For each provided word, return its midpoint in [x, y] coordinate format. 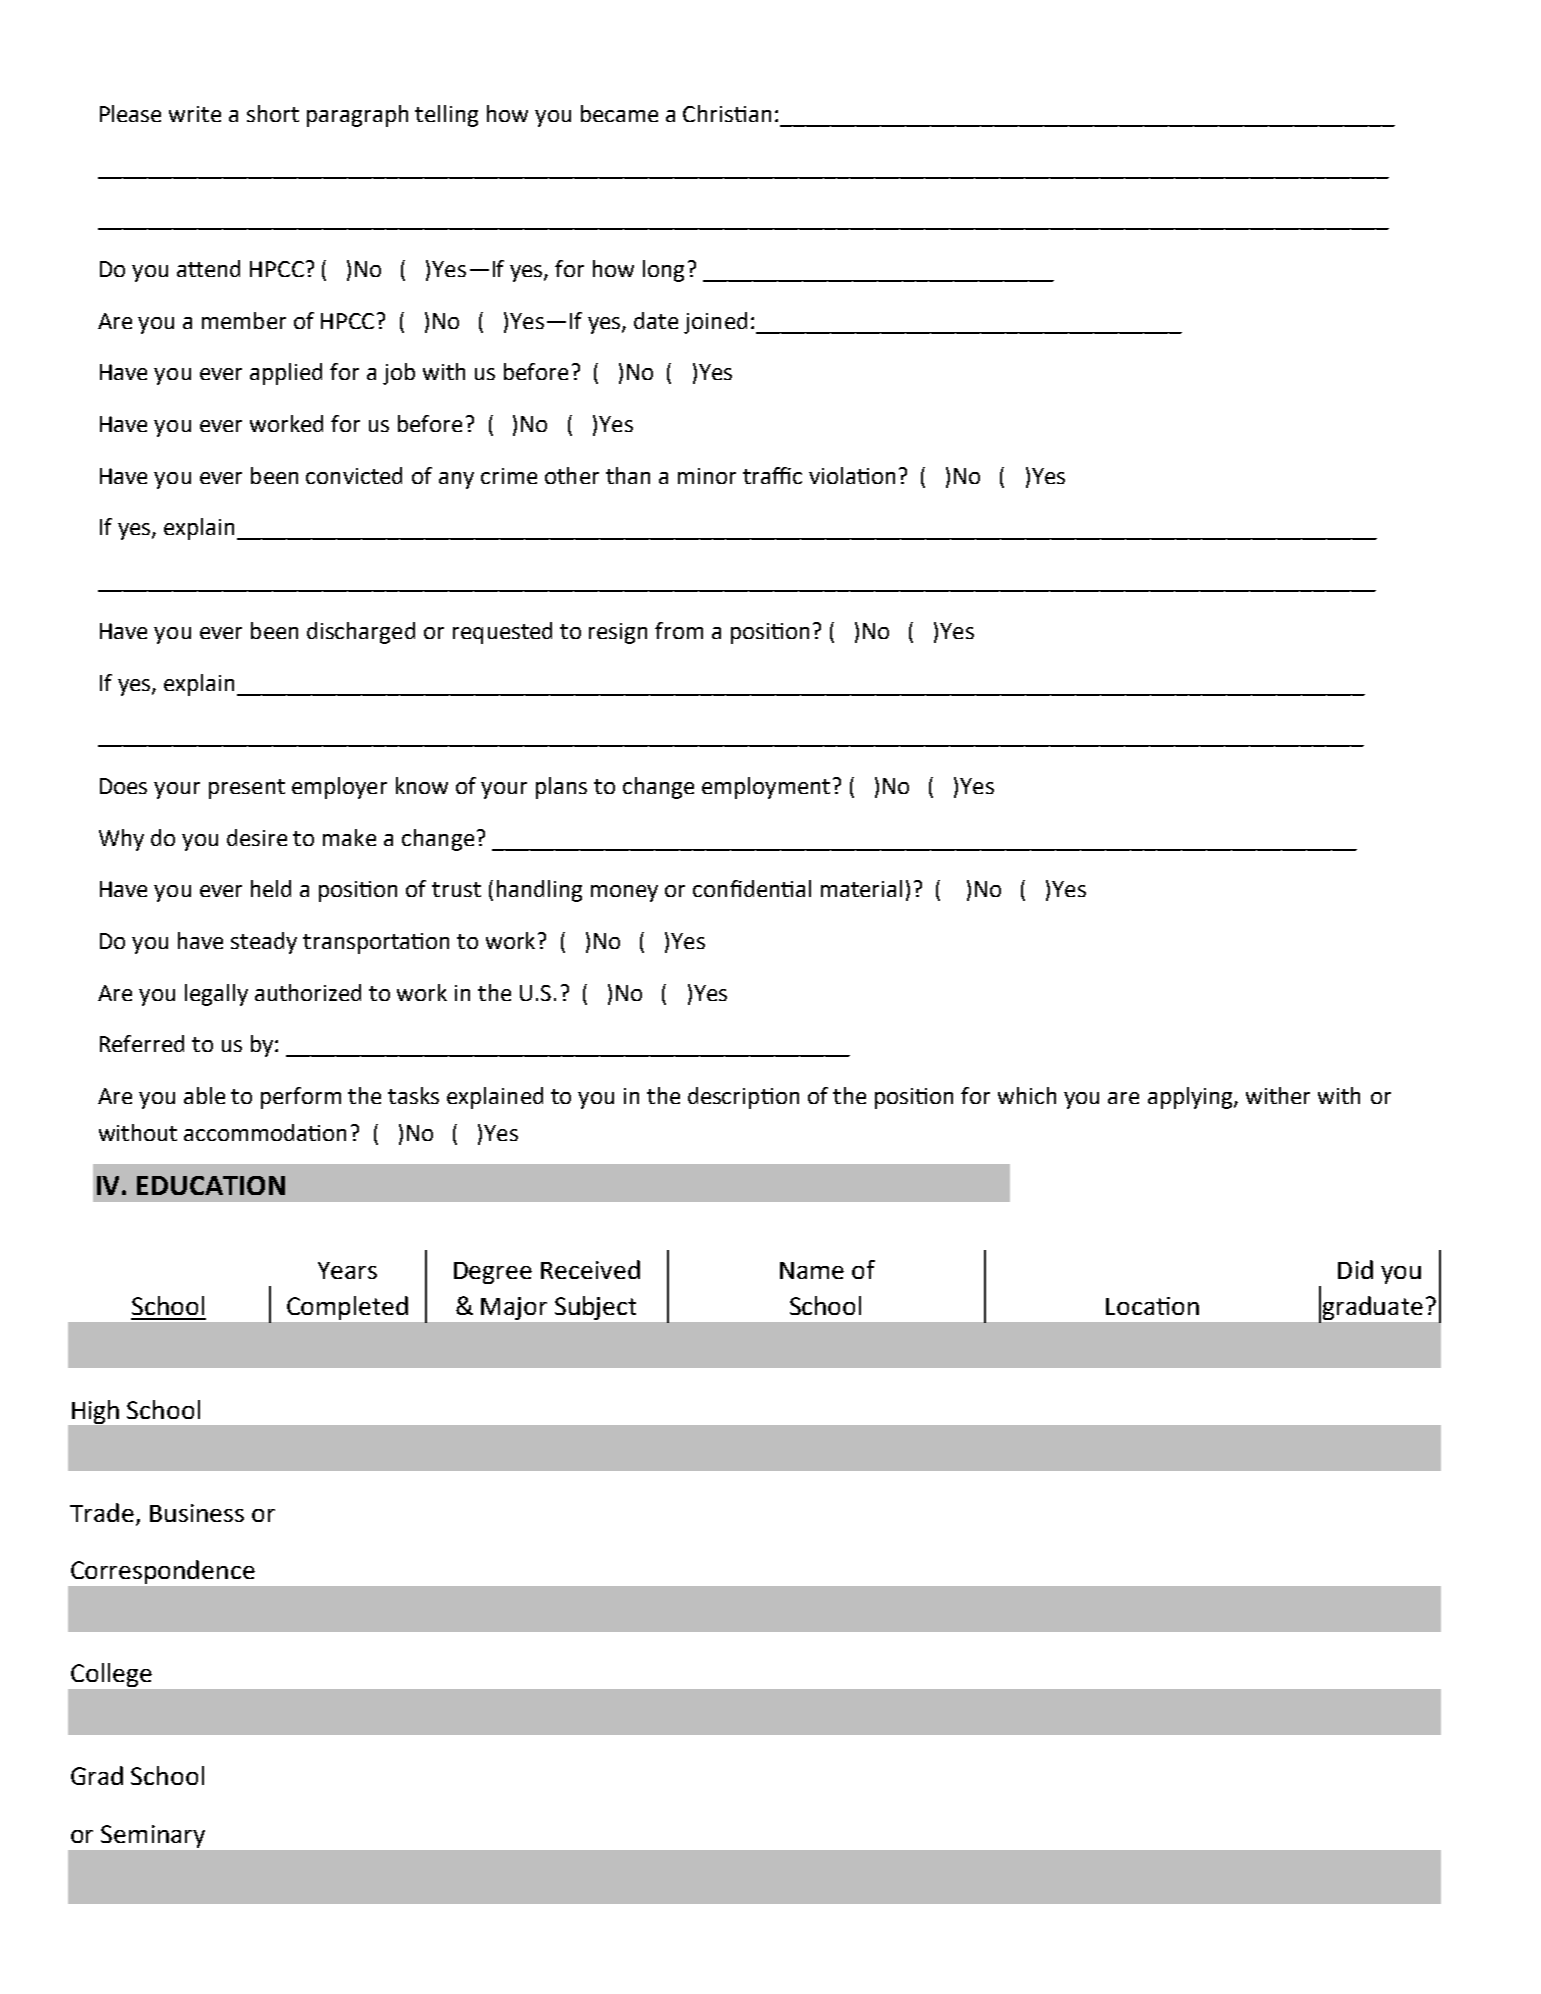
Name [812, 1270]
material [861, 888]
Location [1152, 1306]
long [663, 271]
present [247, 789]
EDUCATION [211, 1185]
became [619, 113]
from [679, 630]
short [273, 113]
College [111, 1675]
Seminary [153, 1836]
